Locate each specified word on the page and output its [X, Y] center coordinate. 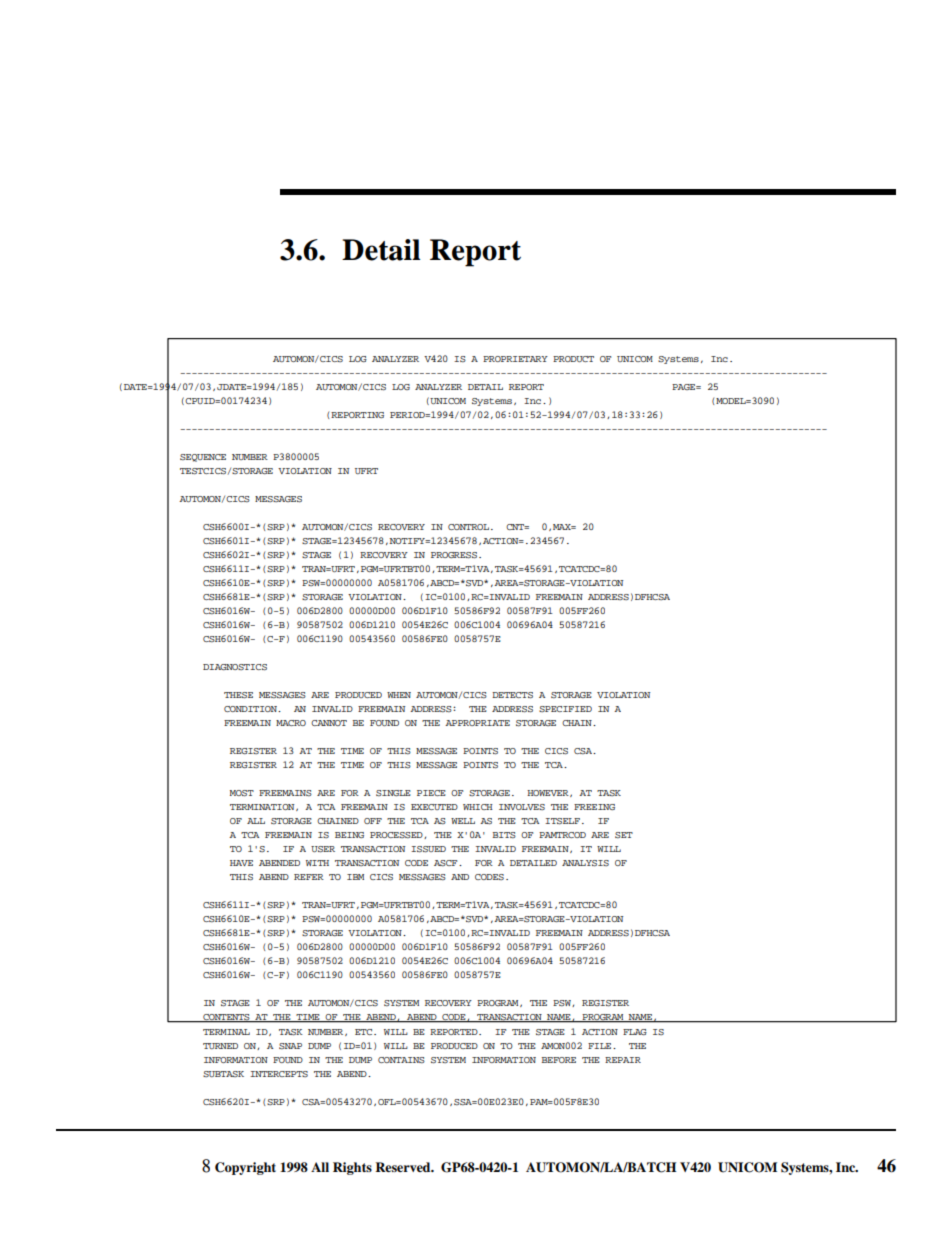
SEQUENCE [203, 458]
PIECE [431, 793]
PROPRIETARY [515, 359]
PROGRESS [454, 555]
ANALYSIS [585, 863]
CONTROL [468, 527]
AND [460, 877]
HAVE [241, 863]
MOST [242, 793]
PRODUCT [573, 359]
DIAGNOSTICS [235, 667]
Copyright [245, 1168]
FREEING [594, 807]
